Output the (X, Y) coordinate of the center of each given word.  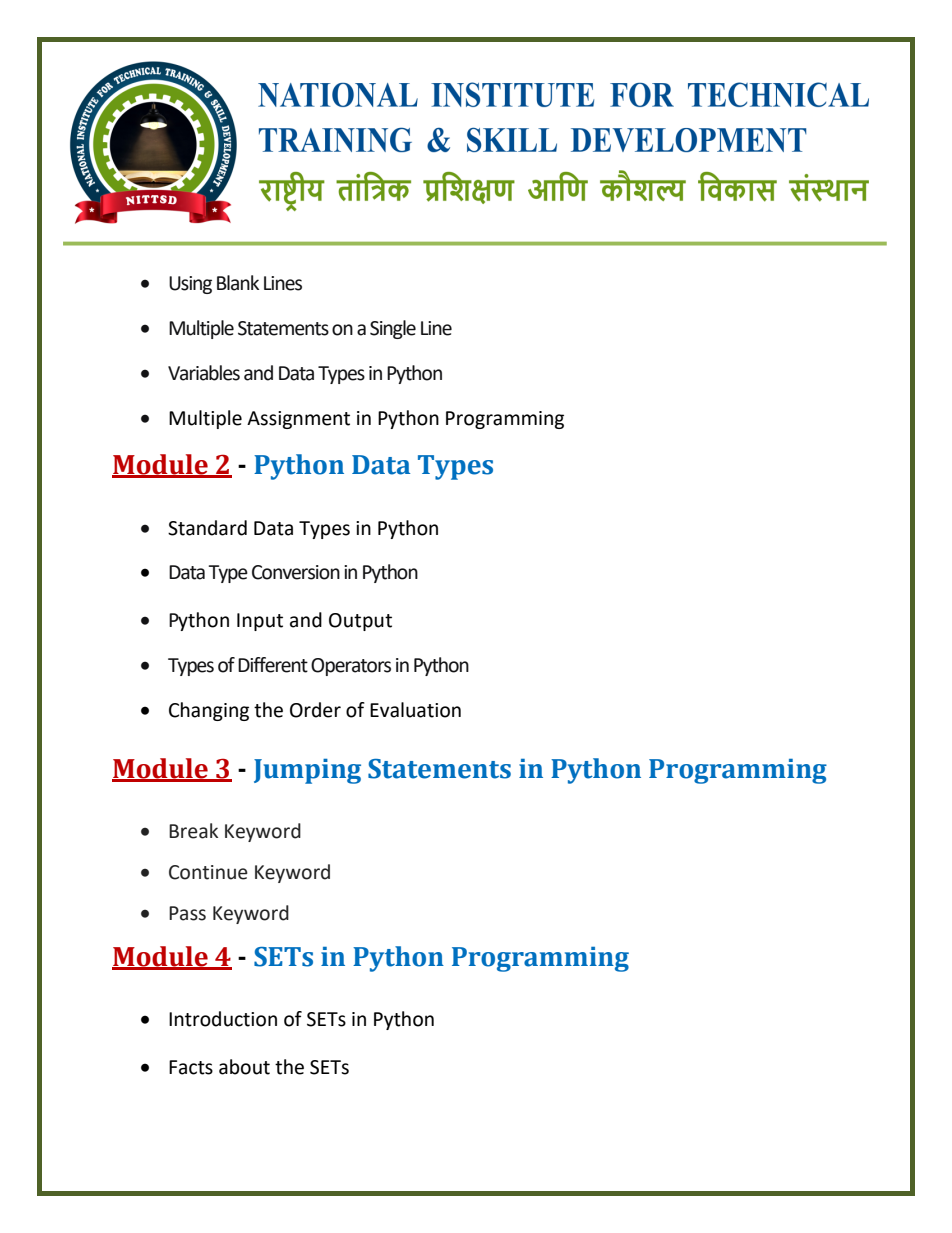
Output (360, 622)
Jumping (307, 771)
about (244, 1067)
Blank (238, 283)
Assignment (298, 420)
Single (393, 329)
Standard (207, 528)
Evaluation (415, 710)
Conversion (296, 572)
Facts (191, 1067)
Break (193, 831)
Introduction (223, 1019)
